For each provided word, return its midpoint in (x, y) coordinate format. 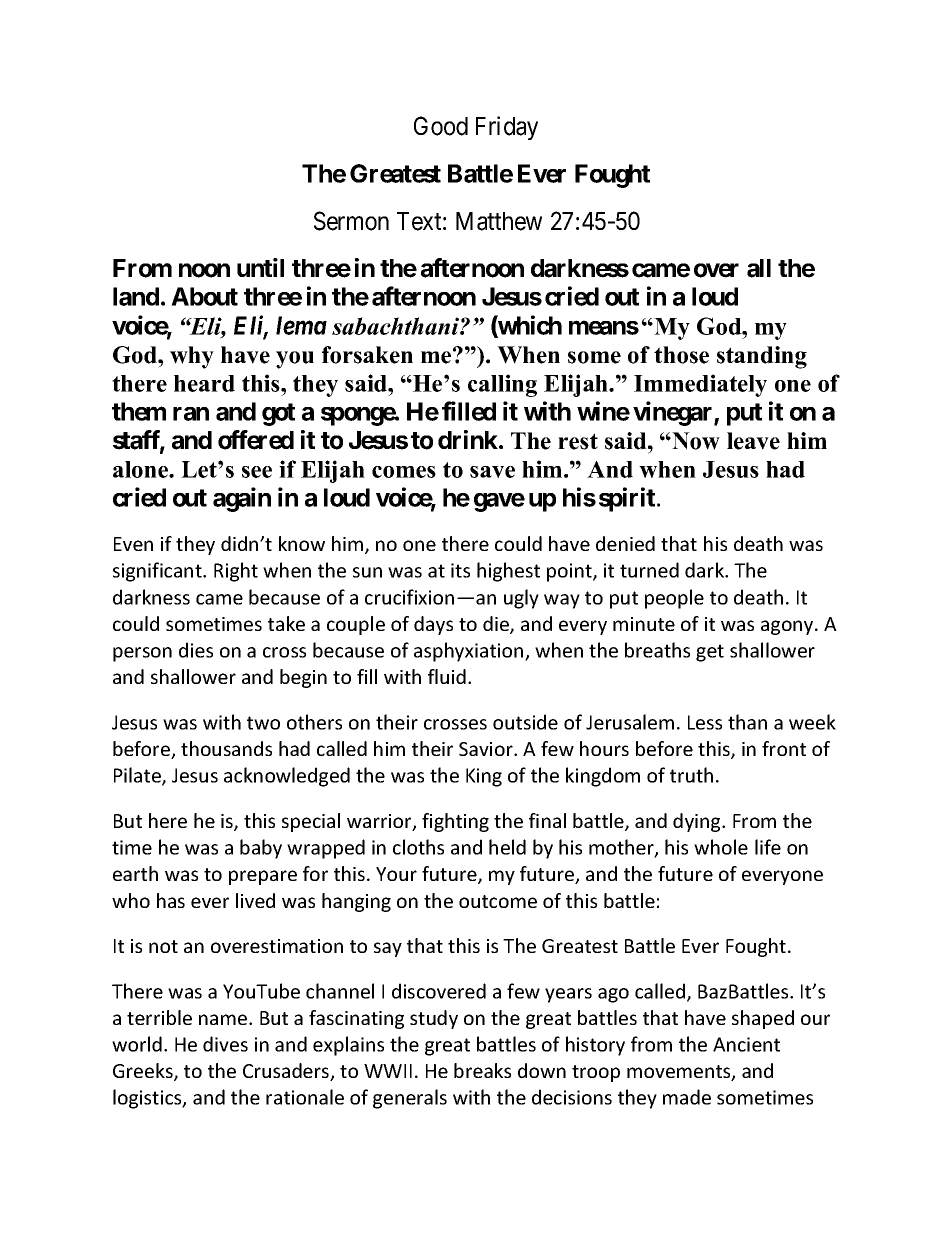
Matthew (499, 221)
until (260, 267)
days (433, 625)
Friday (507, 128)
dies (196, 650)
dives (225, 1044)
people (674, 599)
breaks (482, 1070)
